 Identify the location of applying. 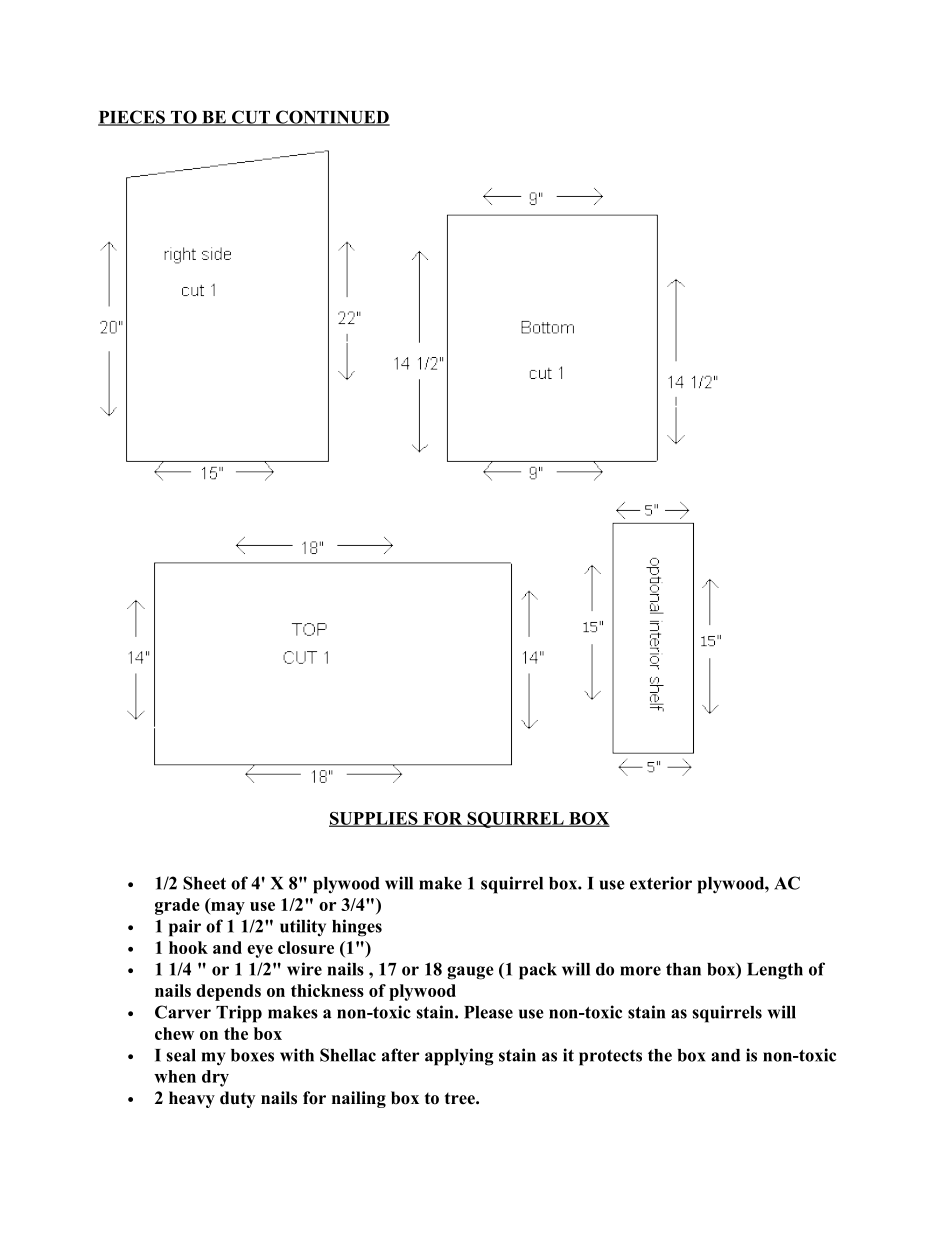
(459, 1057).
